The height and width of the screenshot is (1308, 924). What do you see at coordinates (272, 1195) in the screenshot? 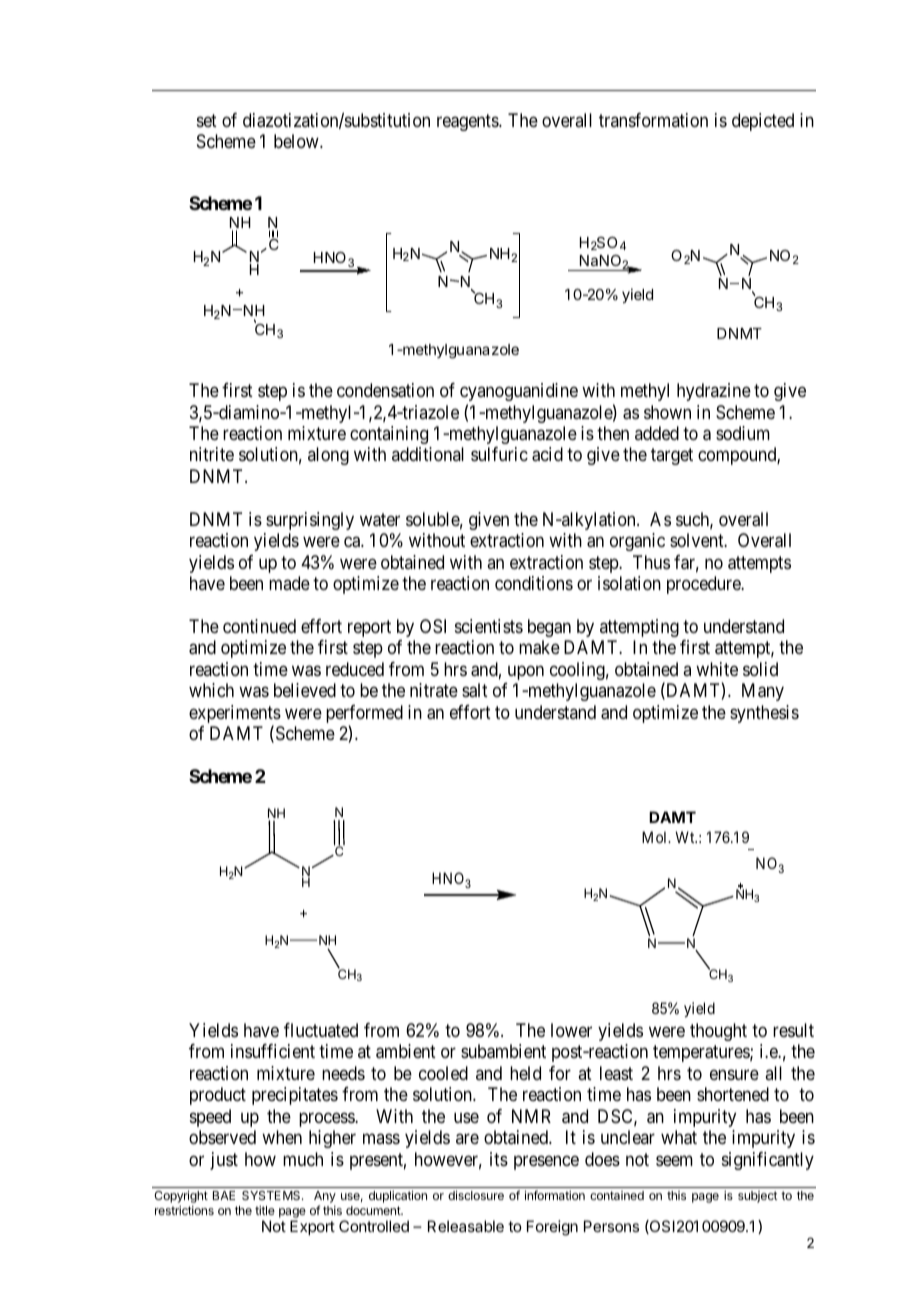
I see `SYSTEMS` at bounding box center [272, 1195].
